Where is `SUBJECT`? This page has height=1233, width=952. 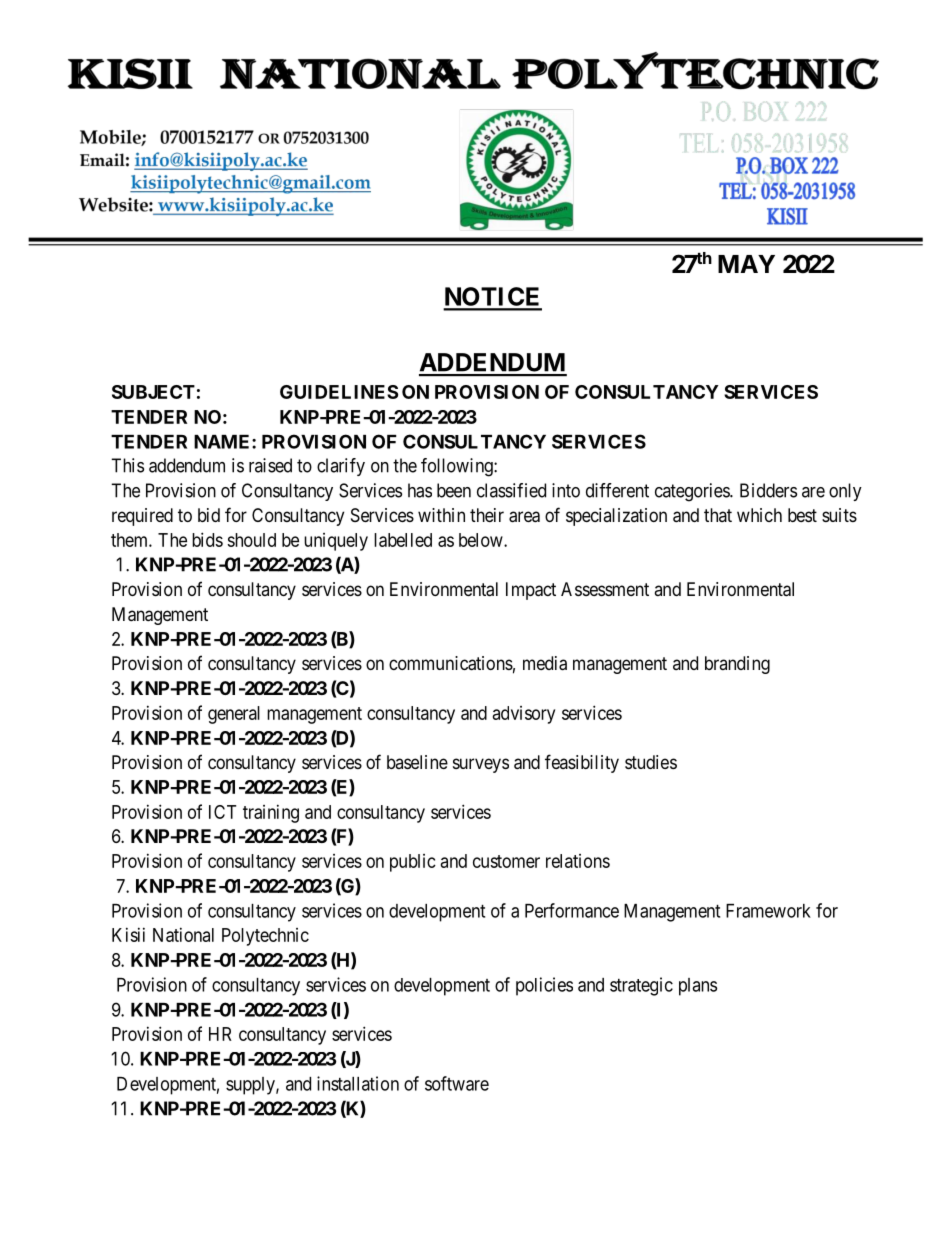 SUBJECT is located at coordinates (153, 392).
